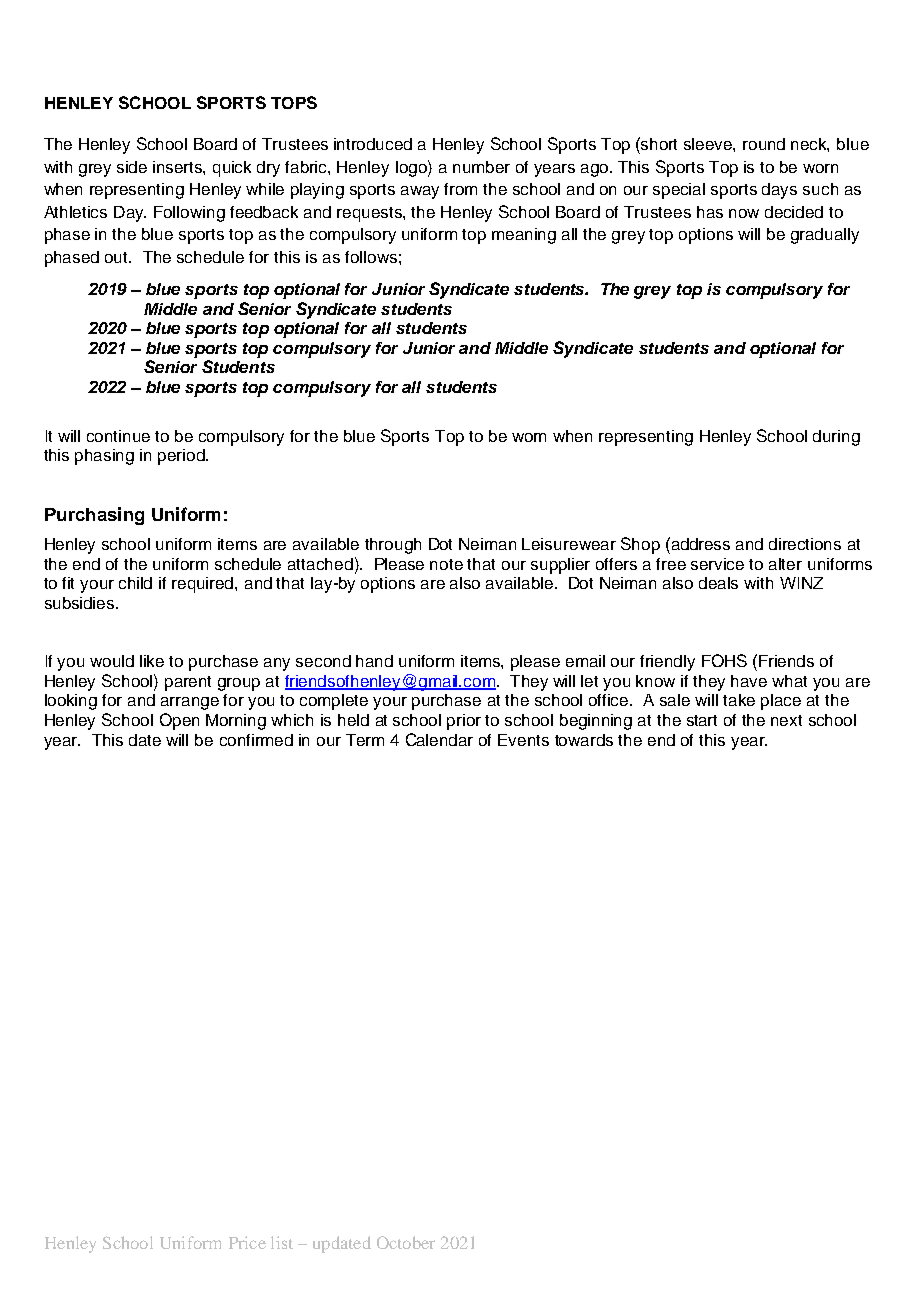 The image size is (924, 1308). What do you see at coordinates (699, 543) in the document?
I see `address` at bounding box center [699, 543].
